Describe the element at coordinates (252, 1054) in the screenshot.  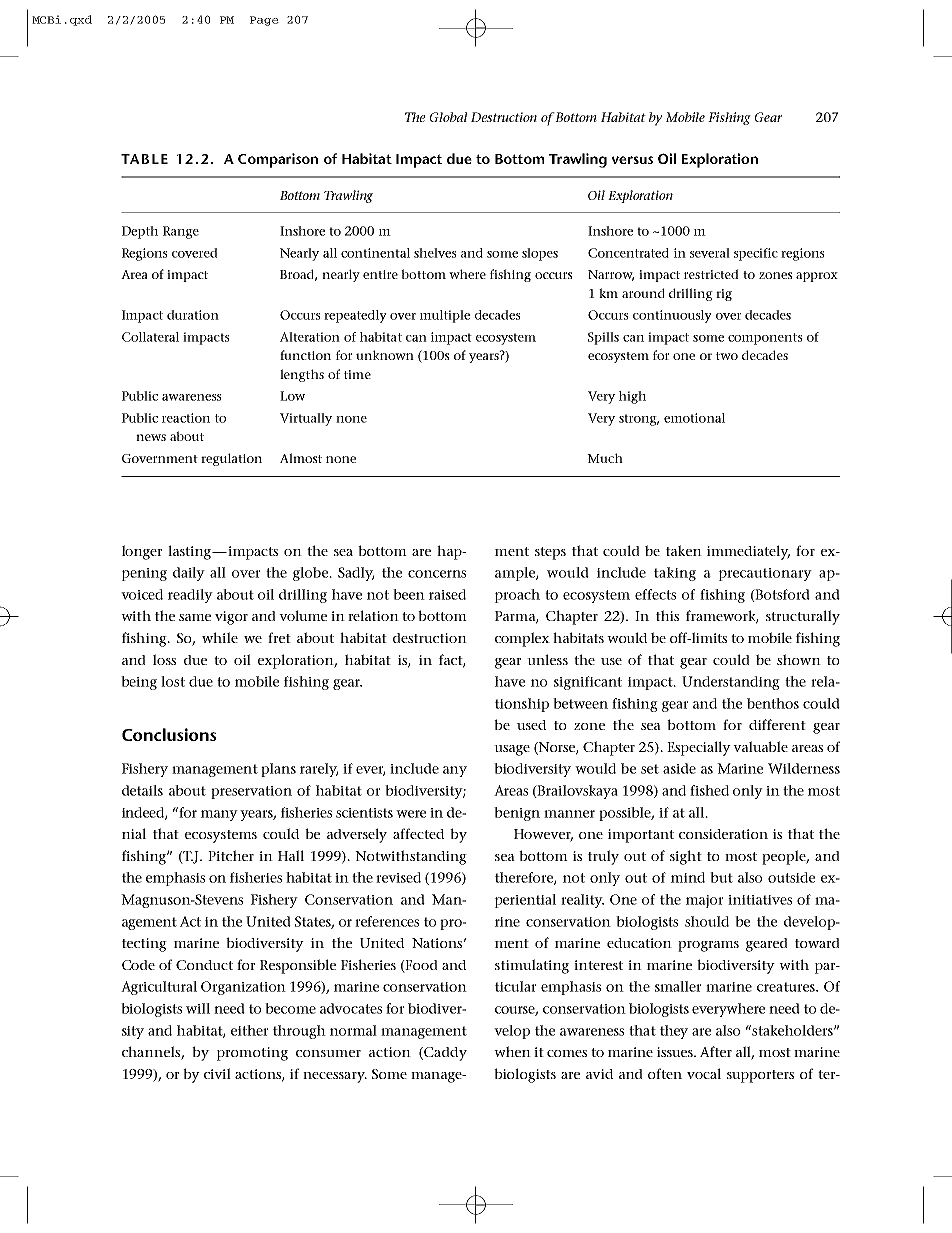
I see `promoting` at that location.
